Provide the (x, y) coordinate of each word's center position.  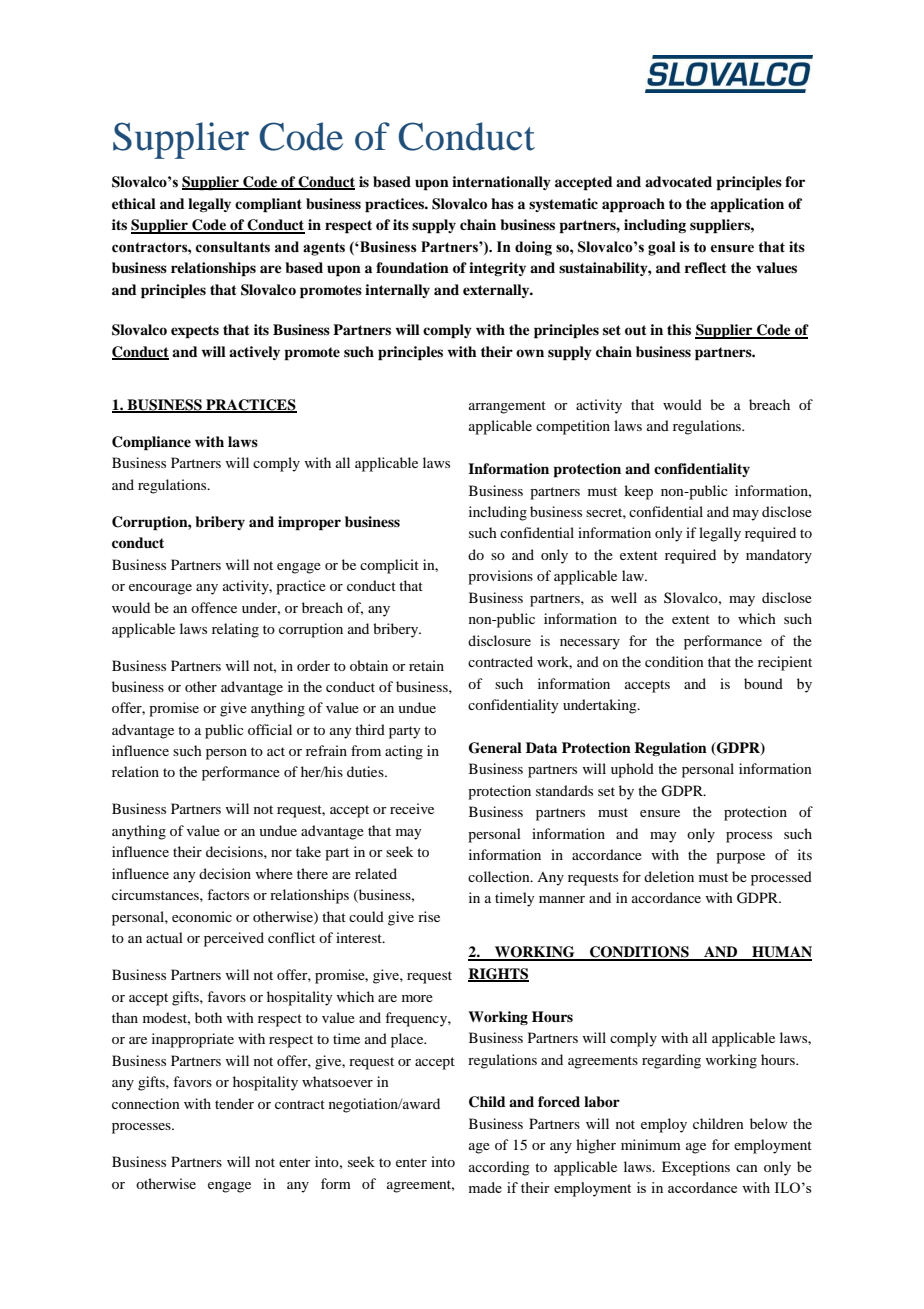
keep (638, 492)
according (499, 1168)
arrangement (507, 407)
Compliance (151, 443)
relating (235, 630)
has (502, 203)
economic (202, 916)
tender (234, 1103)
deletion (669, 876)
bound (763, 683)
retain (426, 665)
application (747, 205)
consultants (233, 247)
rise (429, 916)
